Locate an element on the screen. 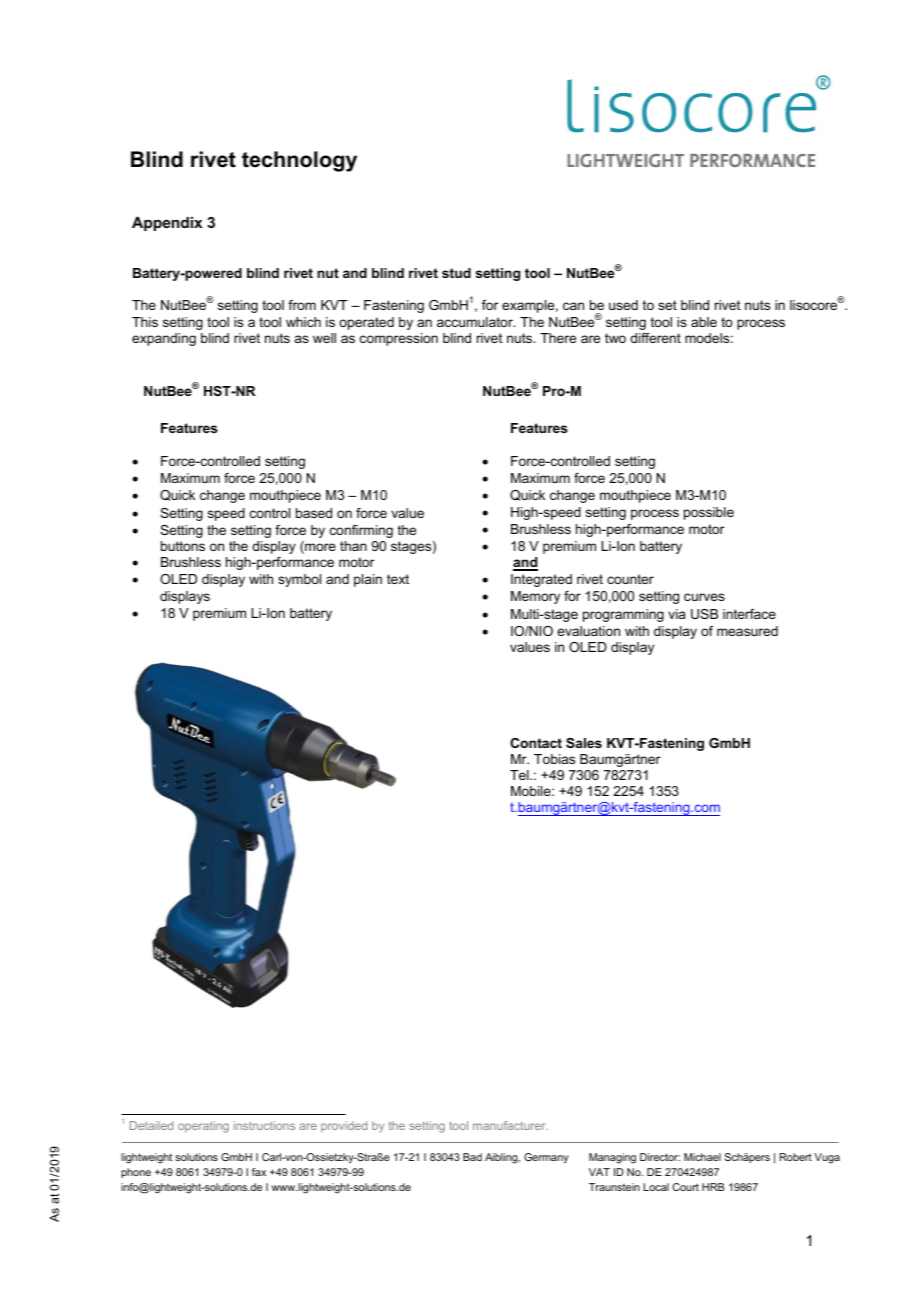  stud is located at coordinates (456, 273).
